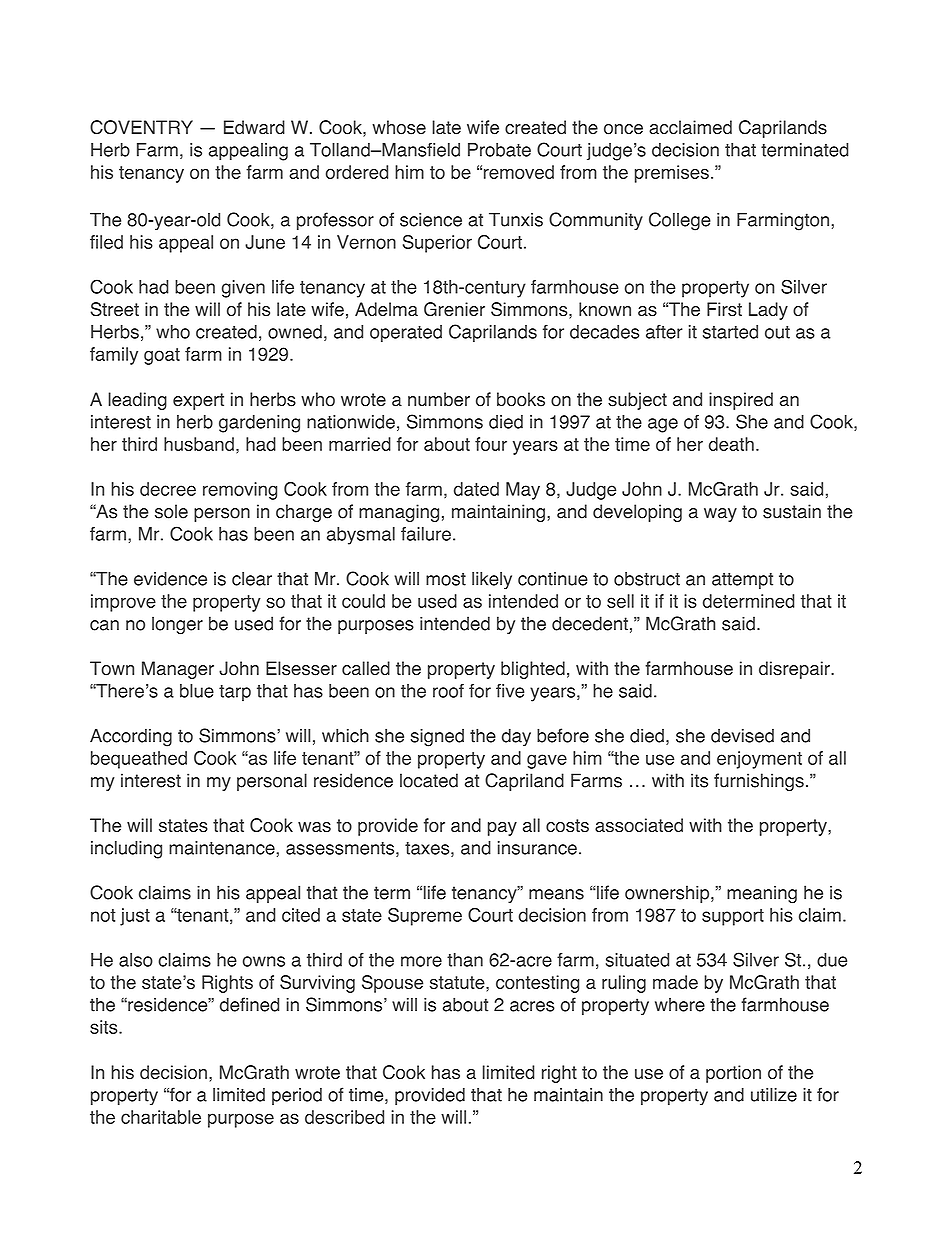  I want to click on located, so click(429, 780).
